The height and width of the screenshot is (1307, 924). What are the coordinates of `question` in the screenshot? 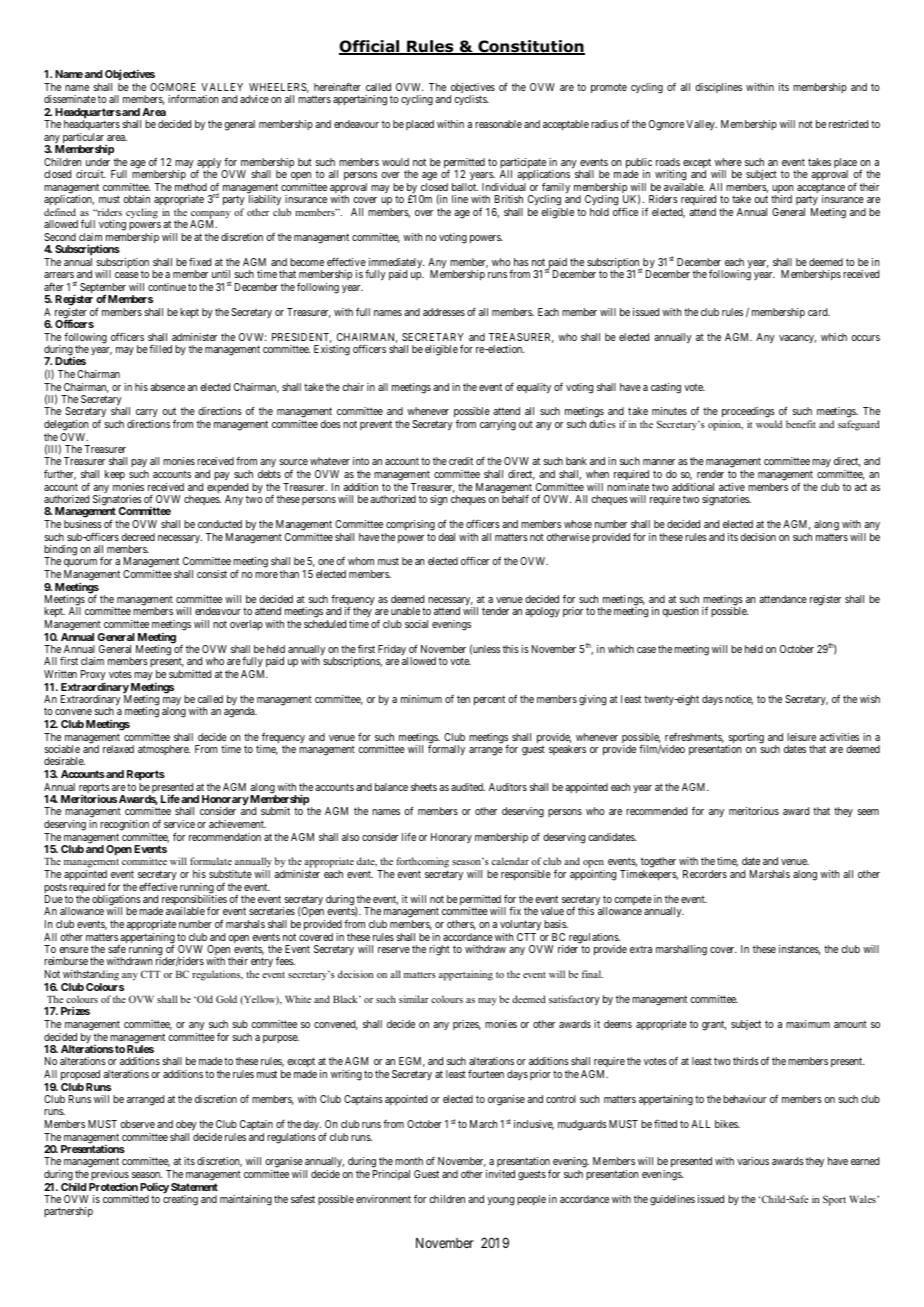 It's located at (680, 612).
